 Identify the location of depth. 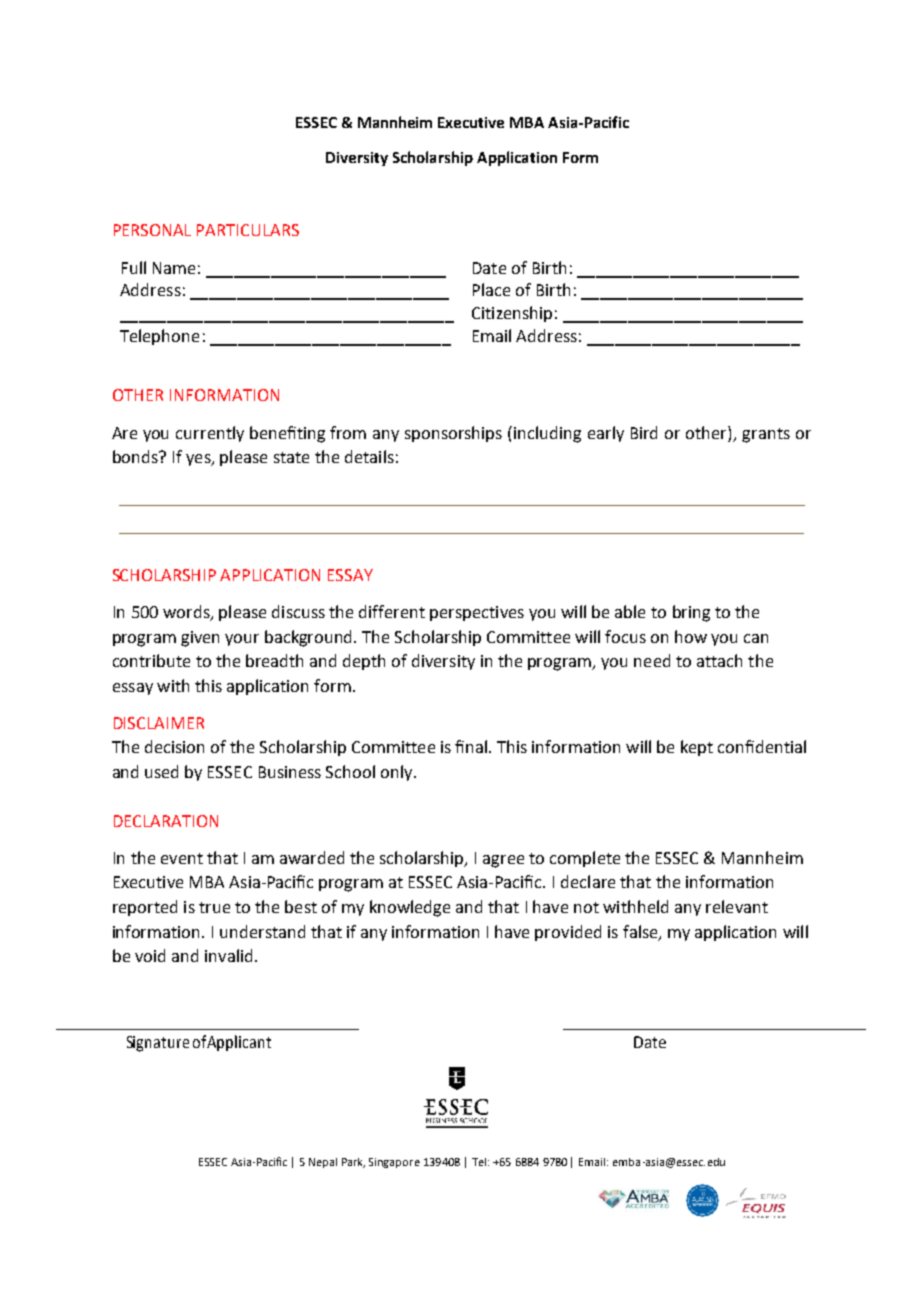
(364, 662).
